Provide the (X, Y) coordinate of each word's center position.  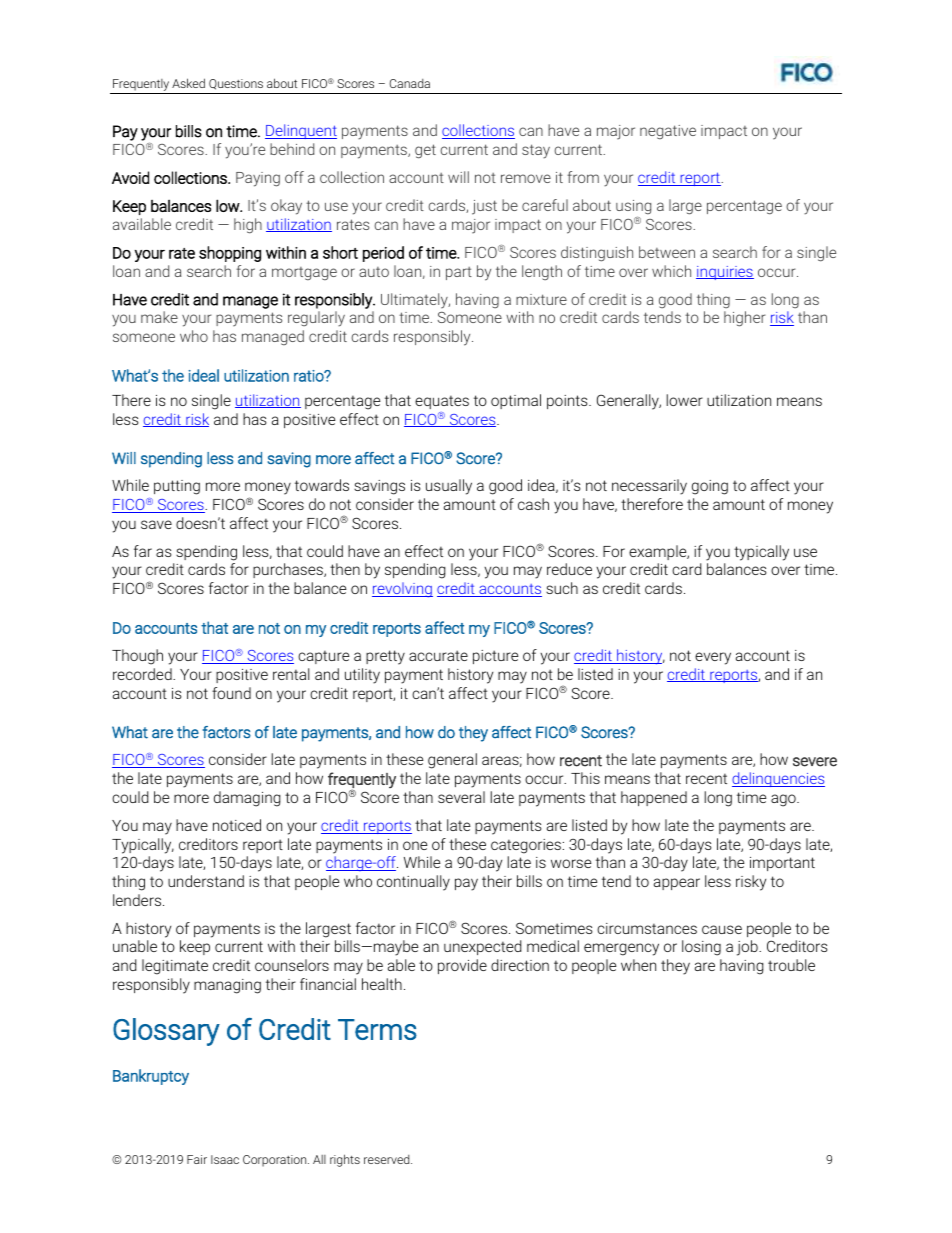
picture (496, 657)
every (713, 658)
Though (137, 657)
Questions (236, 84)
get (425, 151)
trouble (791, 965)
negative (668, 132)
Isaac (225, 1159)
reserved (388, 1159)
